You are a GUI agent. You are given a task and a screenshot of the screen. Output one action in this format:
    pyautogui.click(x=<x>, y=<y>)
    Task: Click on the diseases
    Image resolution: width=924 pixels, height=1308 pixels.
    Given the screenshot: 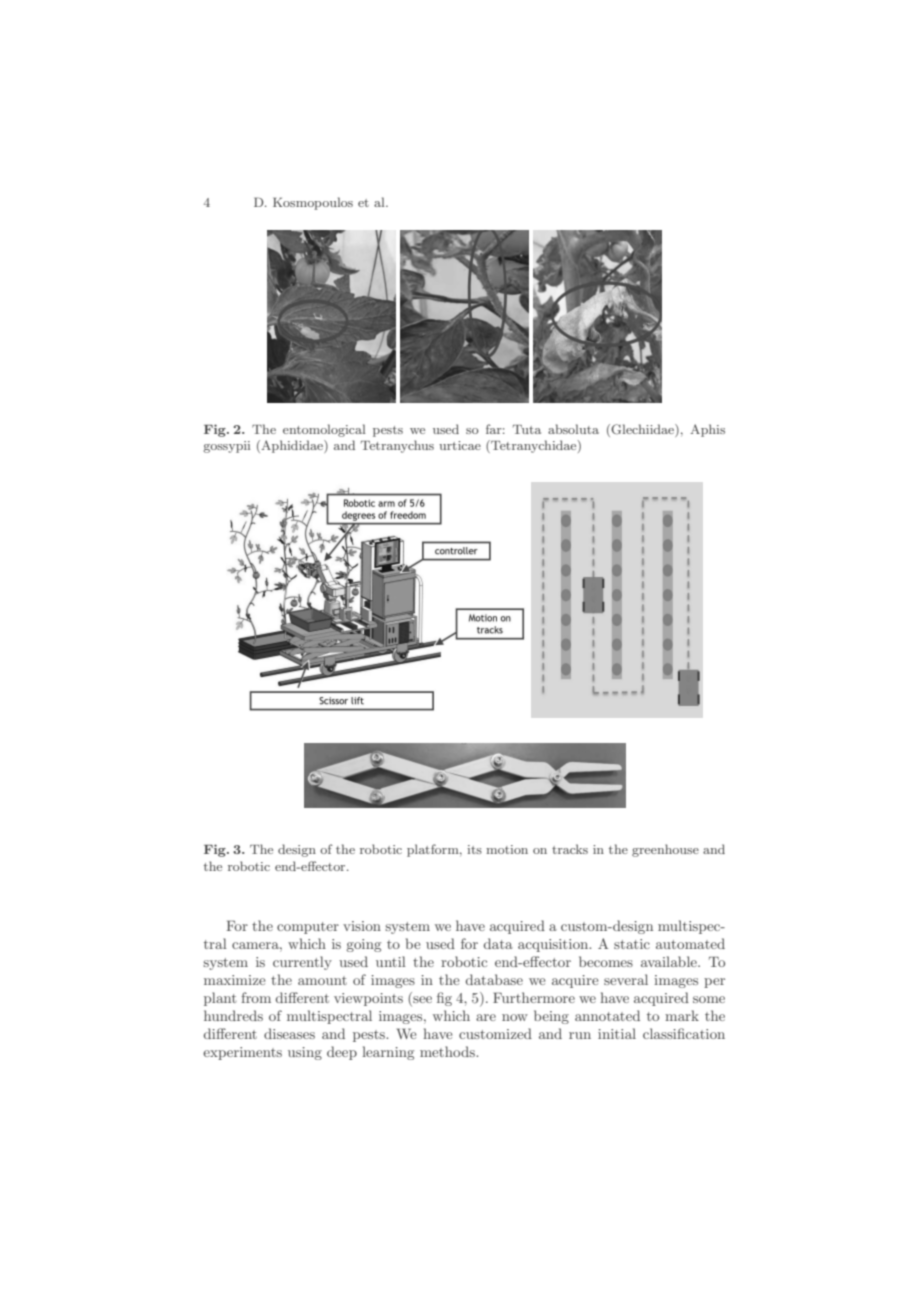 What is the action you would take?
    pyautogui.click(x=289, y=1033)
